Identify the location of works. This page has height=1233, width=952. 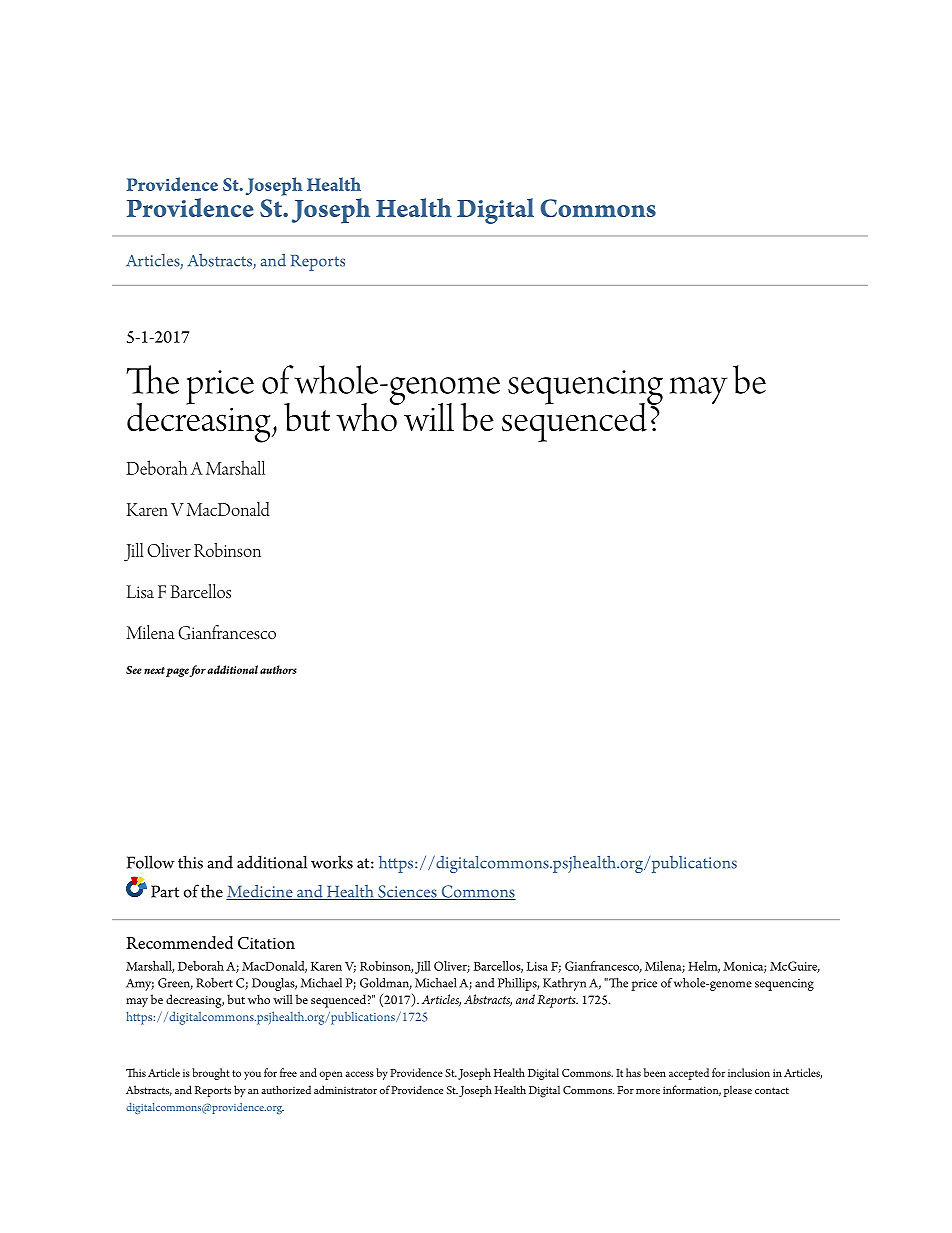
(332, 862).
